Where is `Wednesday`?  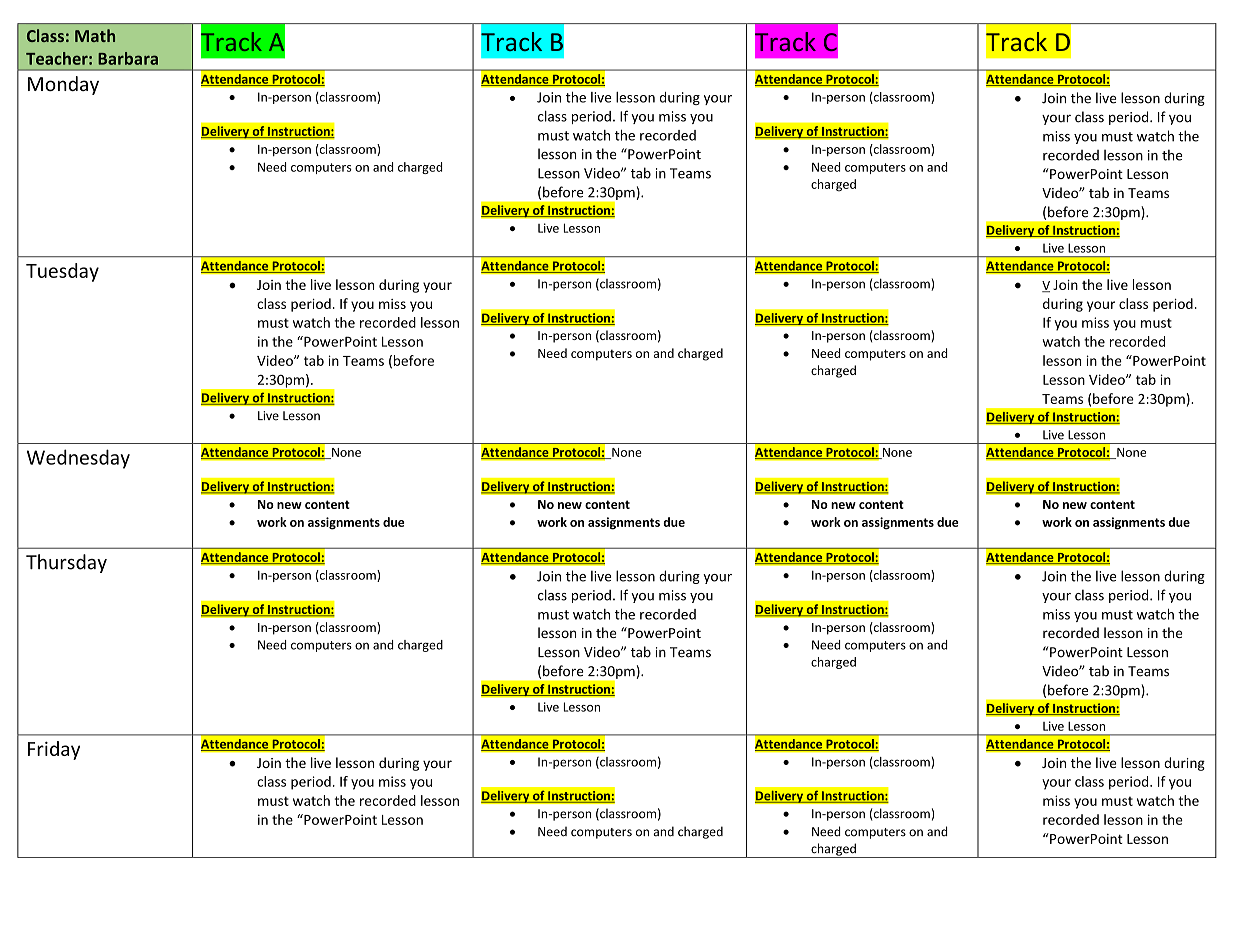
Wednesday is located at coordinates (78, 459).
